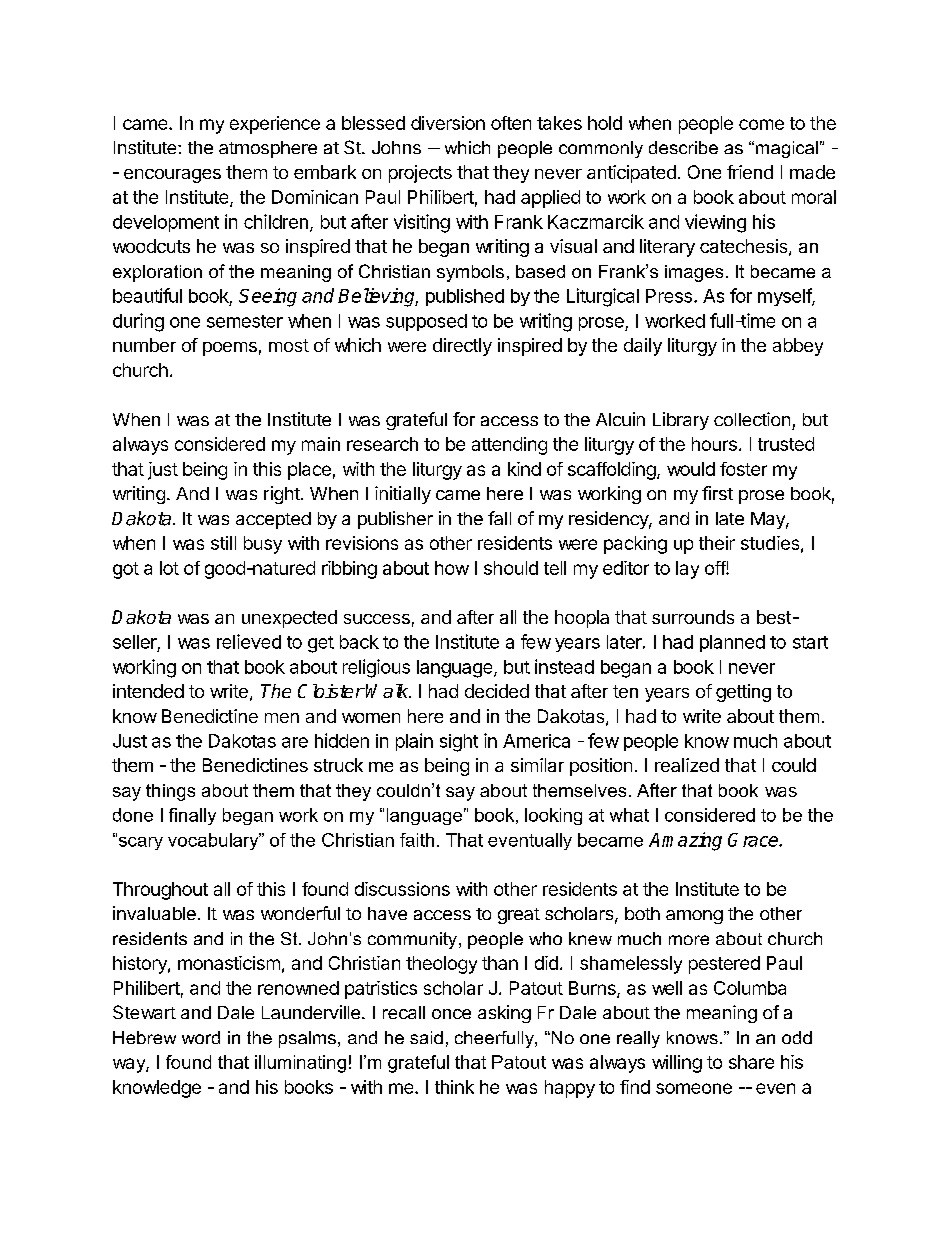 The image size is (952, 1233). Describe the element at coordinates (693, 617) in the screenshot. I see `surrounds` at that location.
